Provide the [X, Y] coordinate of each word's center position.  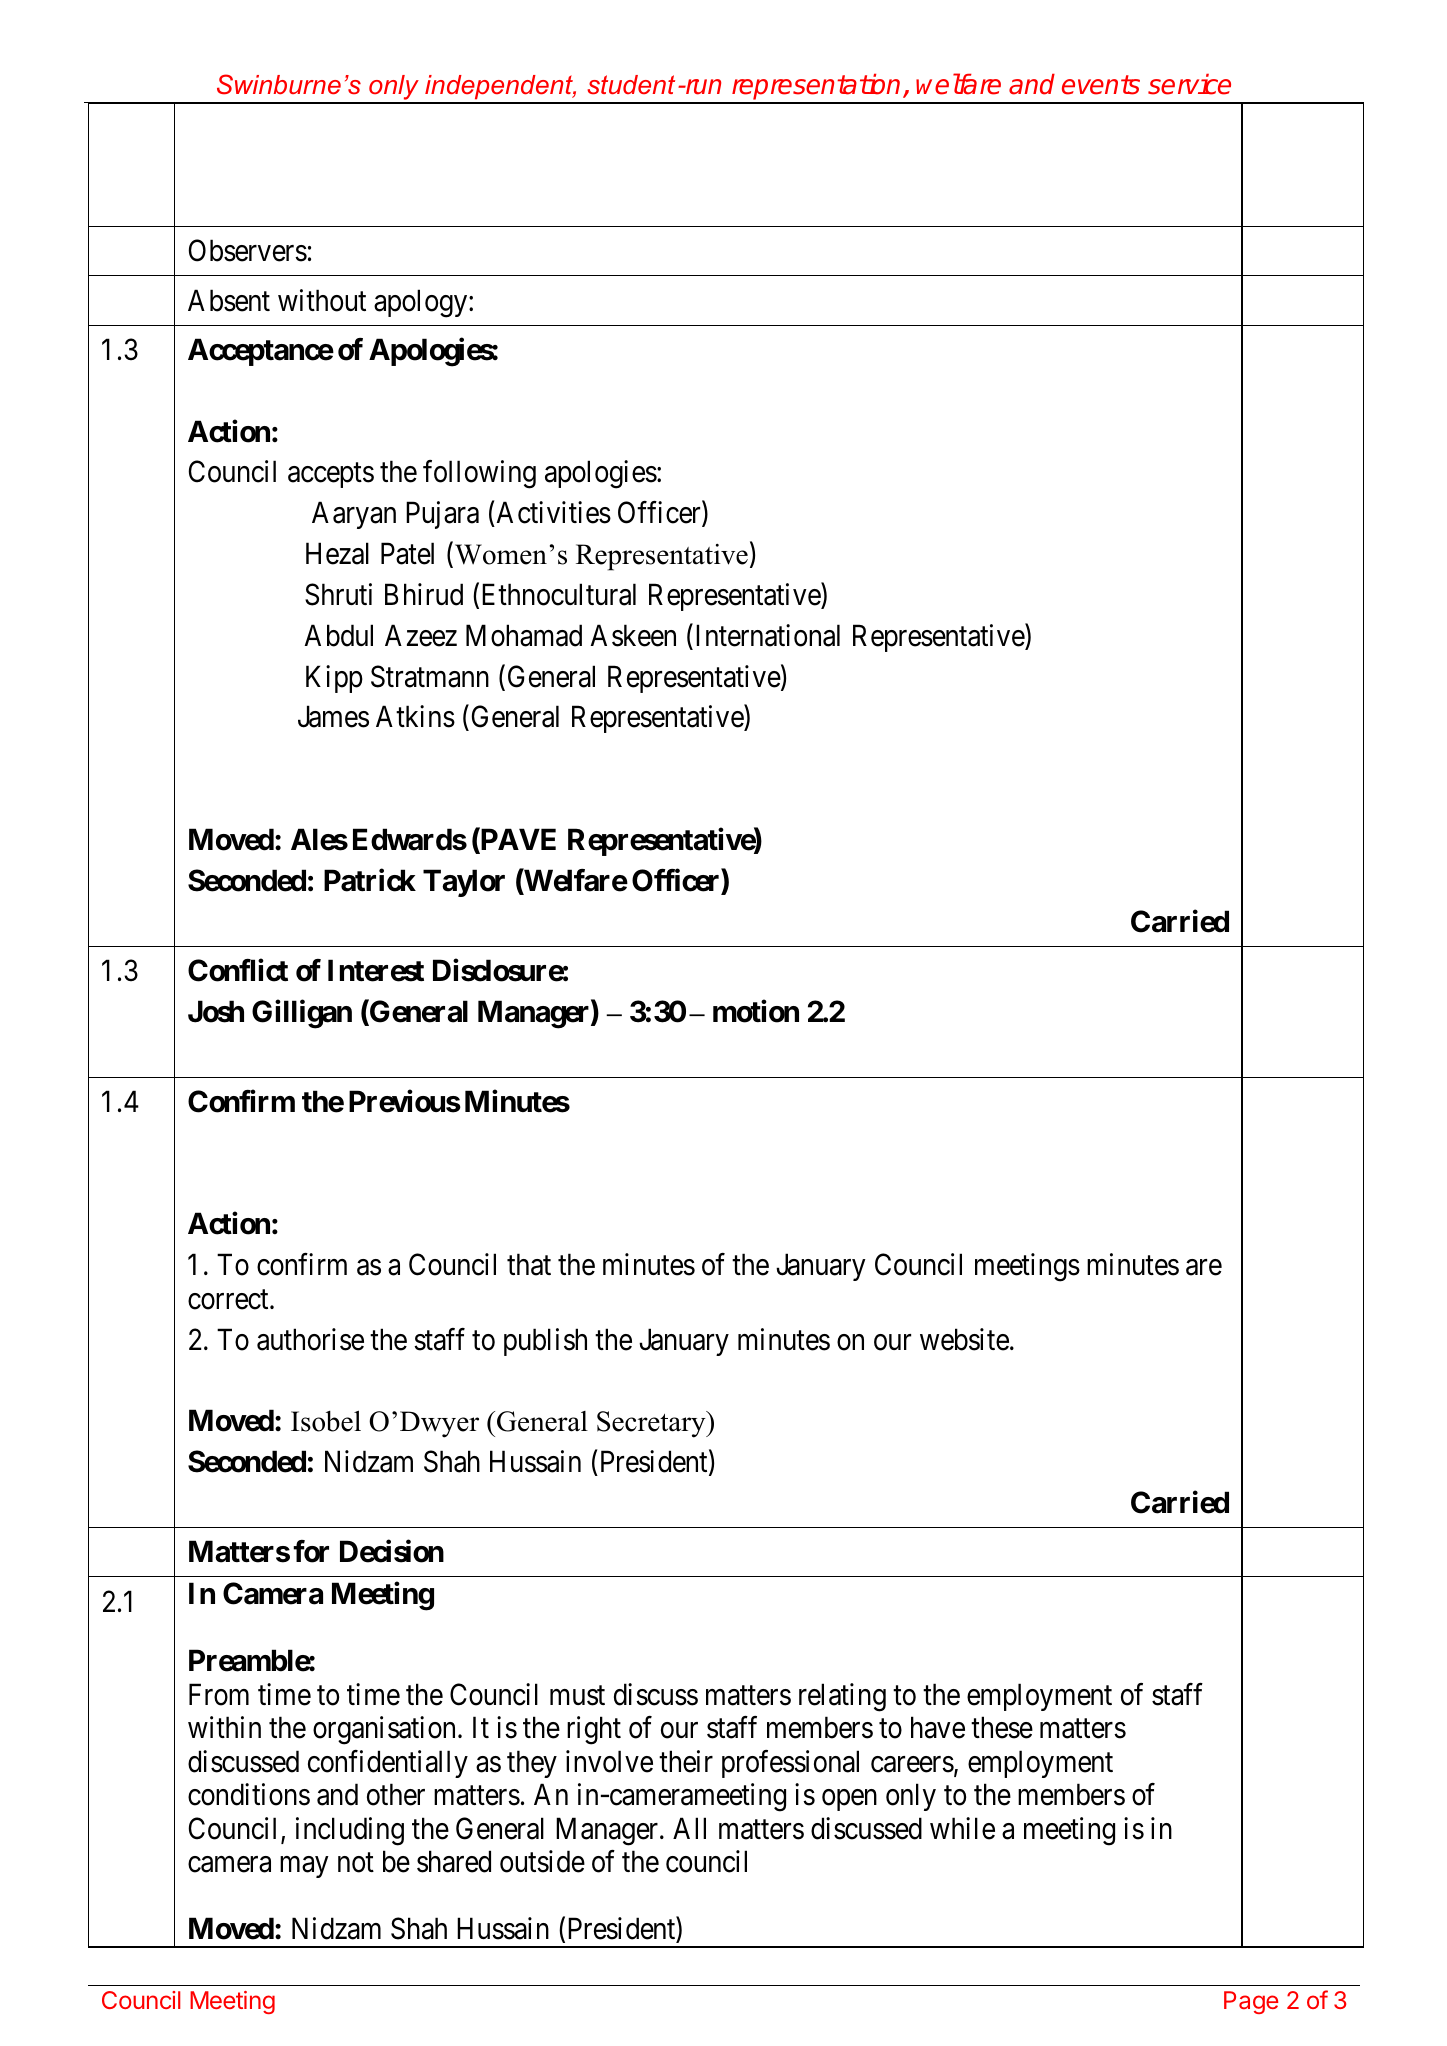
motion [756, 1011]
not [356, 1863]
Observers [248, 250]
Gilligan [302, 1014]
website [964, 1339]
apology [422, 303]
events [1101, 85]
